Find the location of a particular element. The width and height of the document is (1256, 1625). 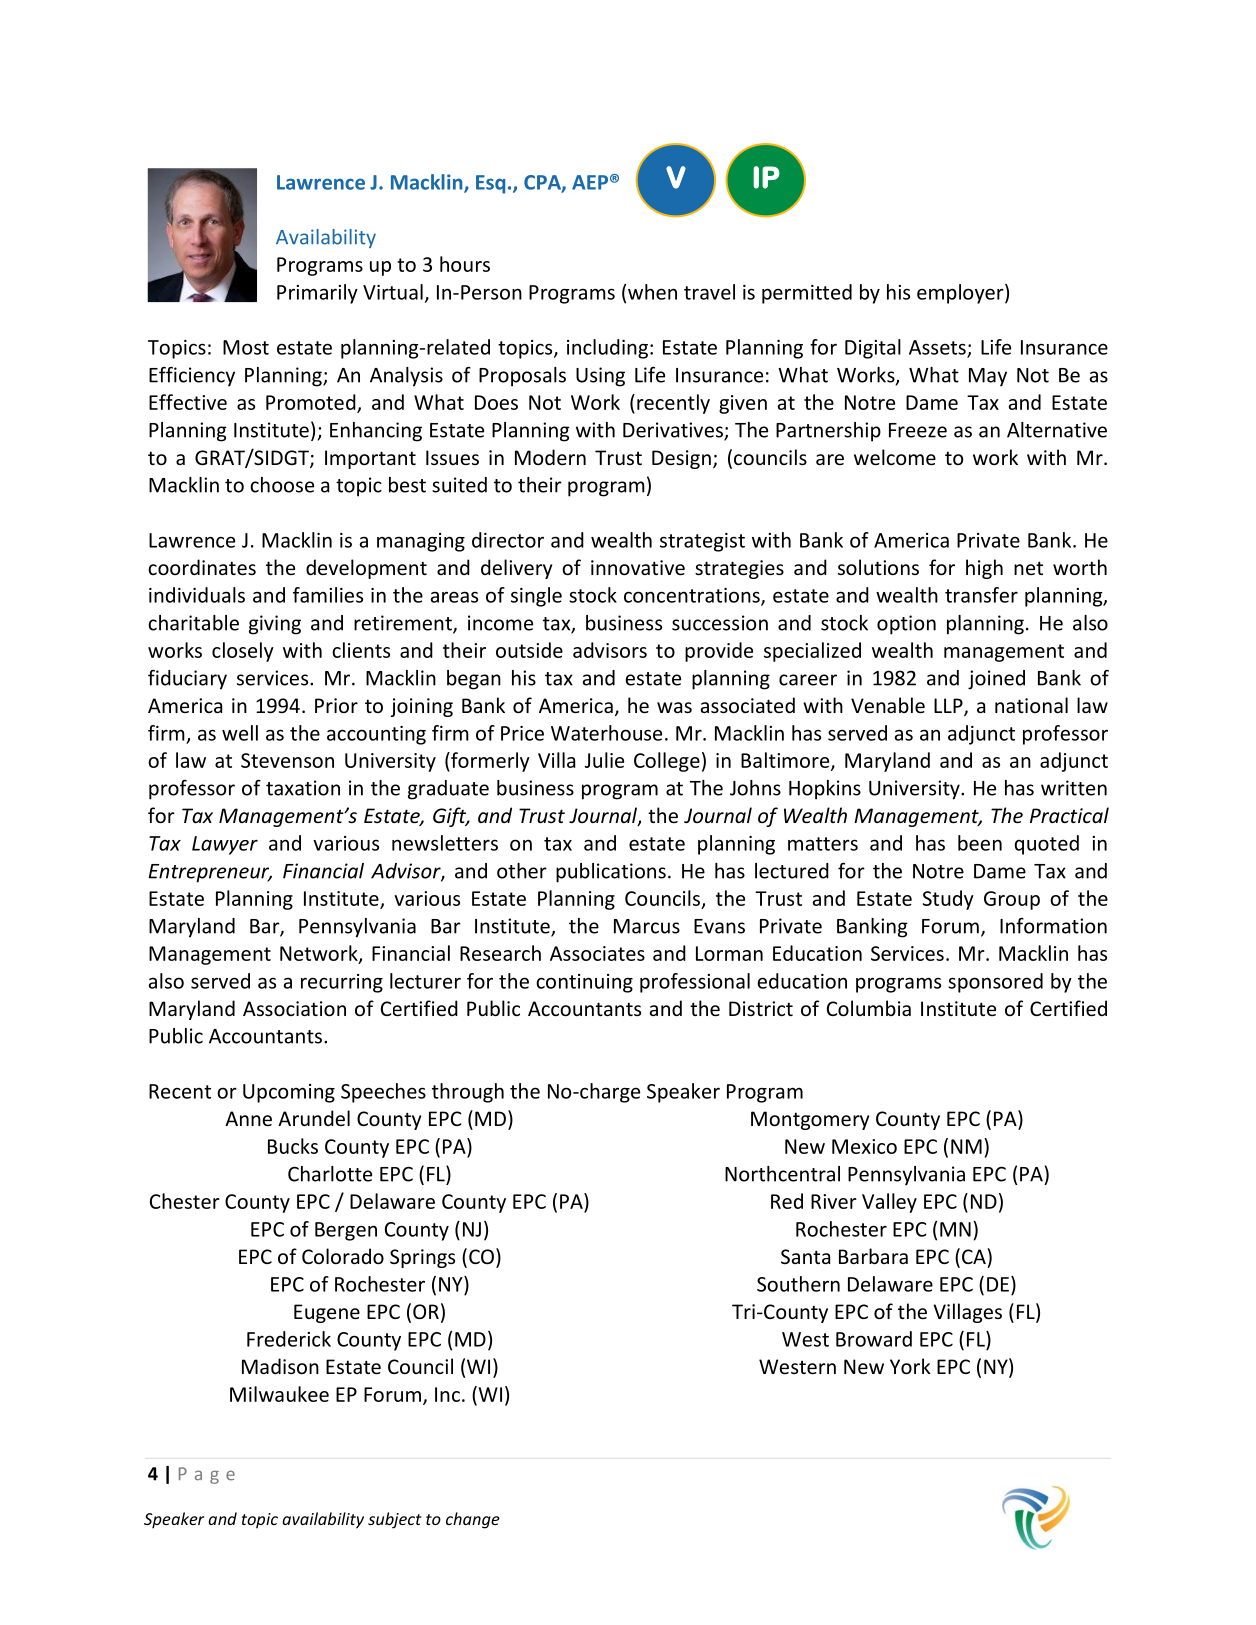

high is located at coordinates (984, 569).
